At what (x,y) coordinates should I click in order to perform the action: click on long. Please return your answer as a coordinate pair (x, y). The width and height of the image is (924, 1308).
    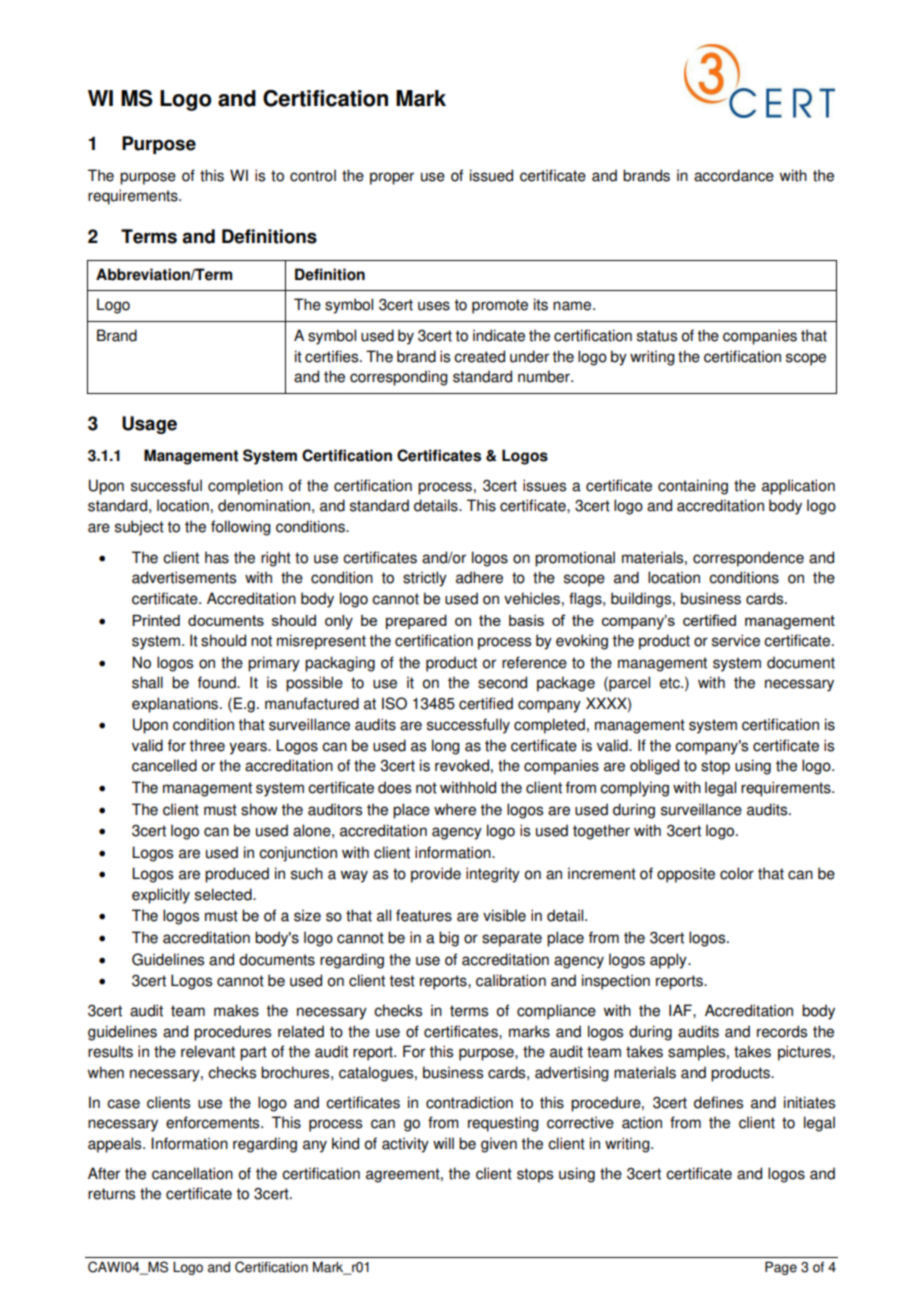
    Looking at the image, I should click on (446, 747).
